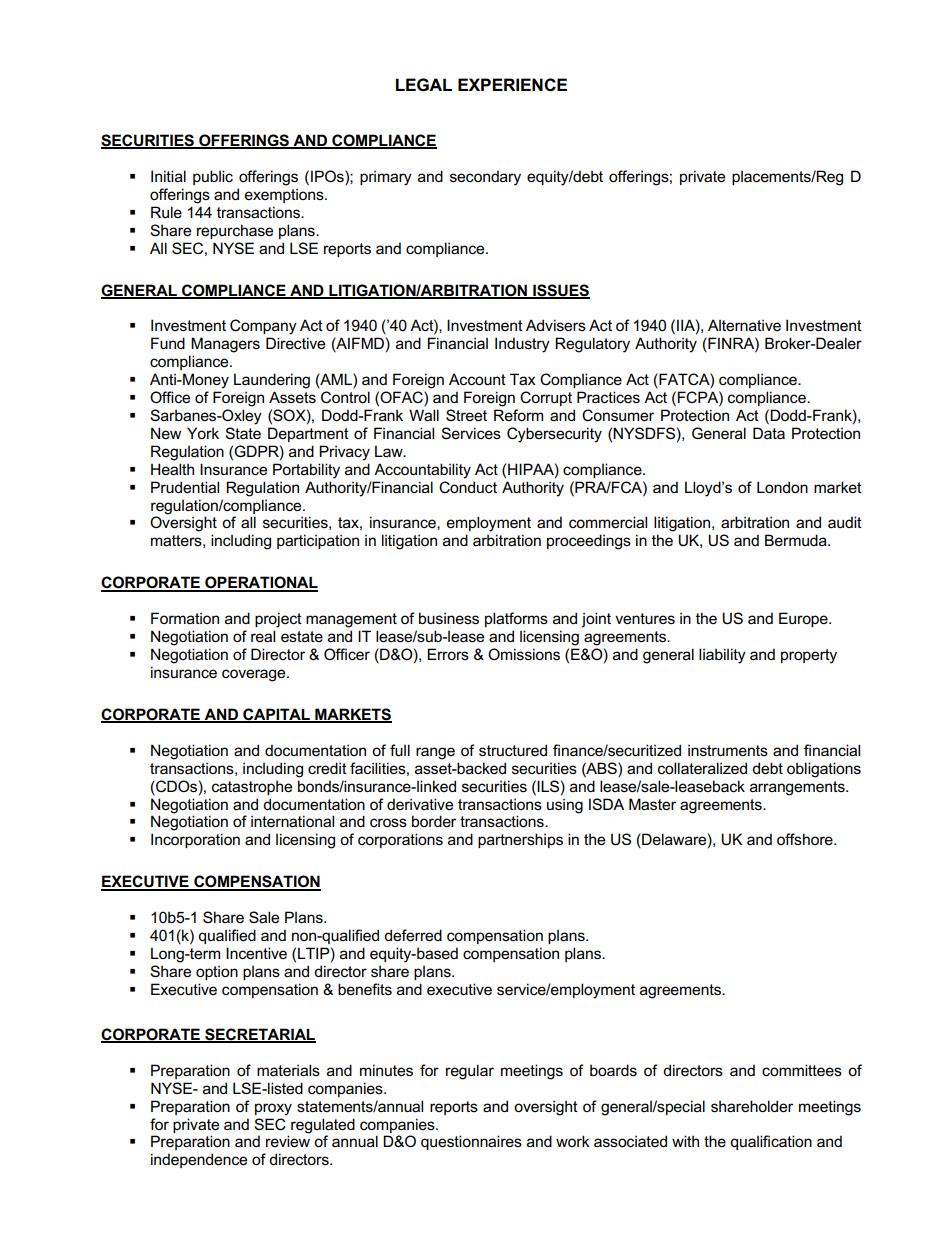 Image resolution: width=952 pixels, height=1233 pixels. I want to click on offshore, so click(806, 839).
